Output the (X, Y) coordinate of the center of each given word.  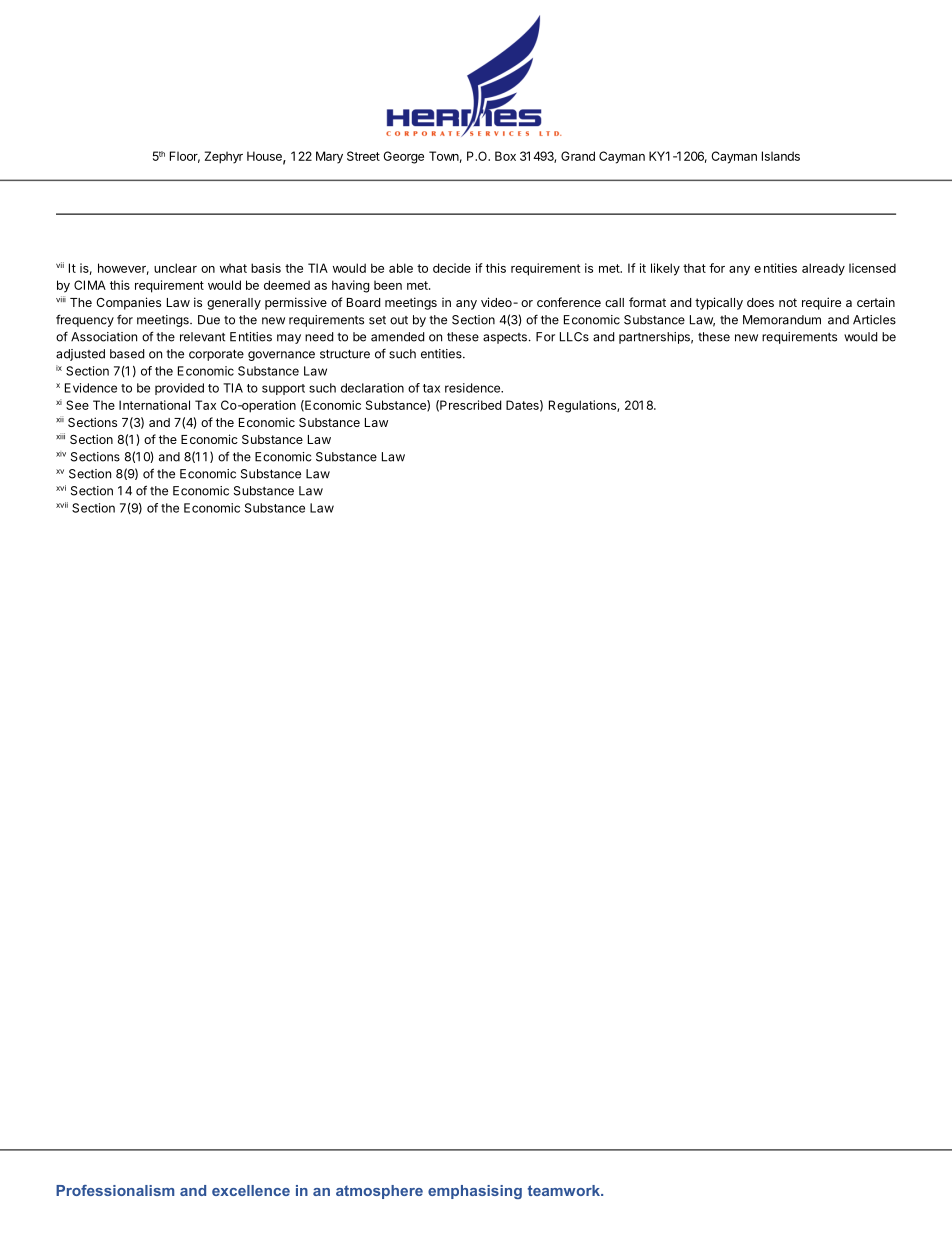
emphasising (475, 1192)
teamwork (565, 1190)
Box (505, 156)
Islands (781, 156)
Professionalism (115, 1190)
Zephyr (224, 157)
